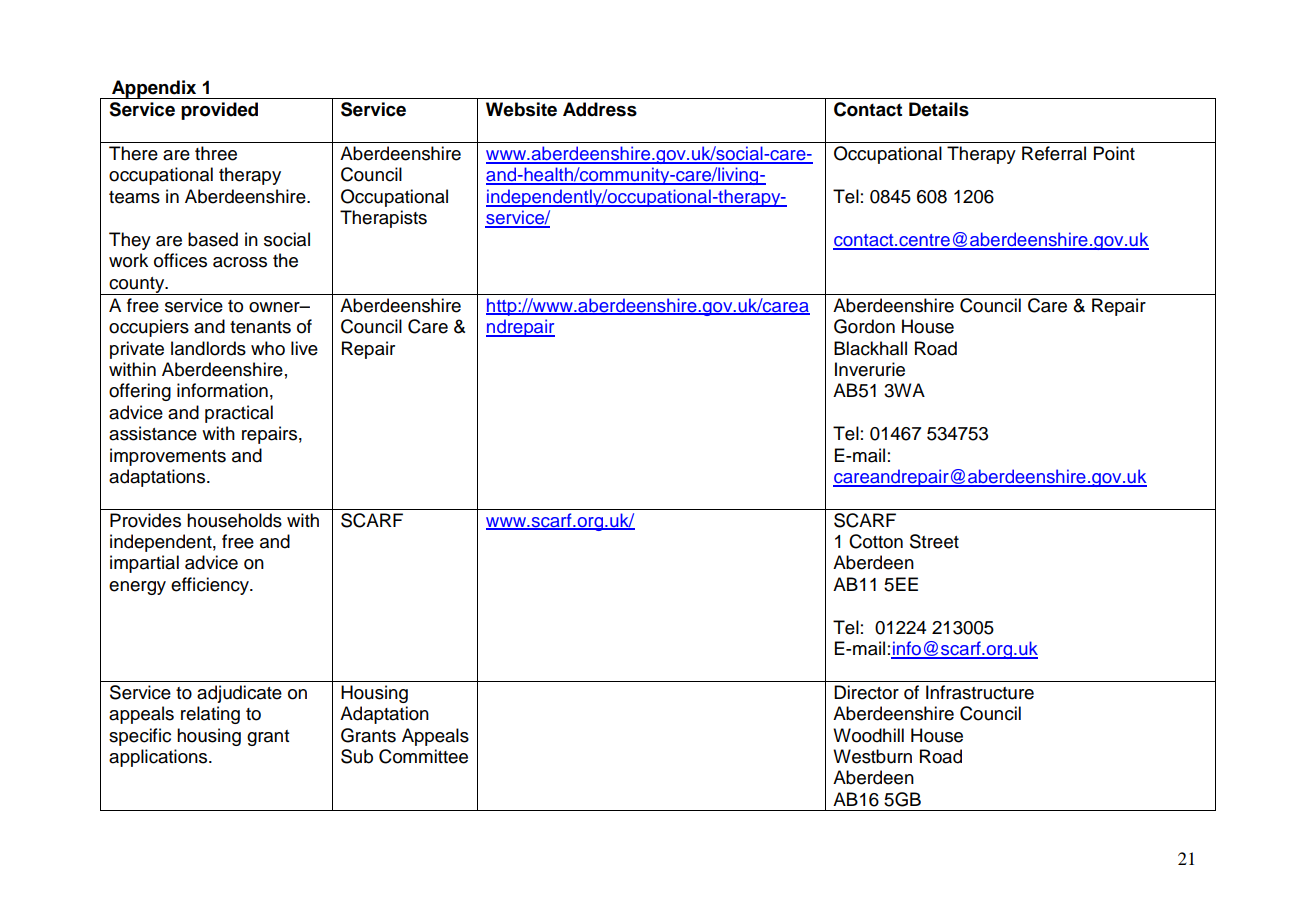 The width and height of the screenshot is (1308, 924). What do you see at coordinates (980, 692) in the screenshot?
I see `Infrastructure` at bounding box center [980, 692].
